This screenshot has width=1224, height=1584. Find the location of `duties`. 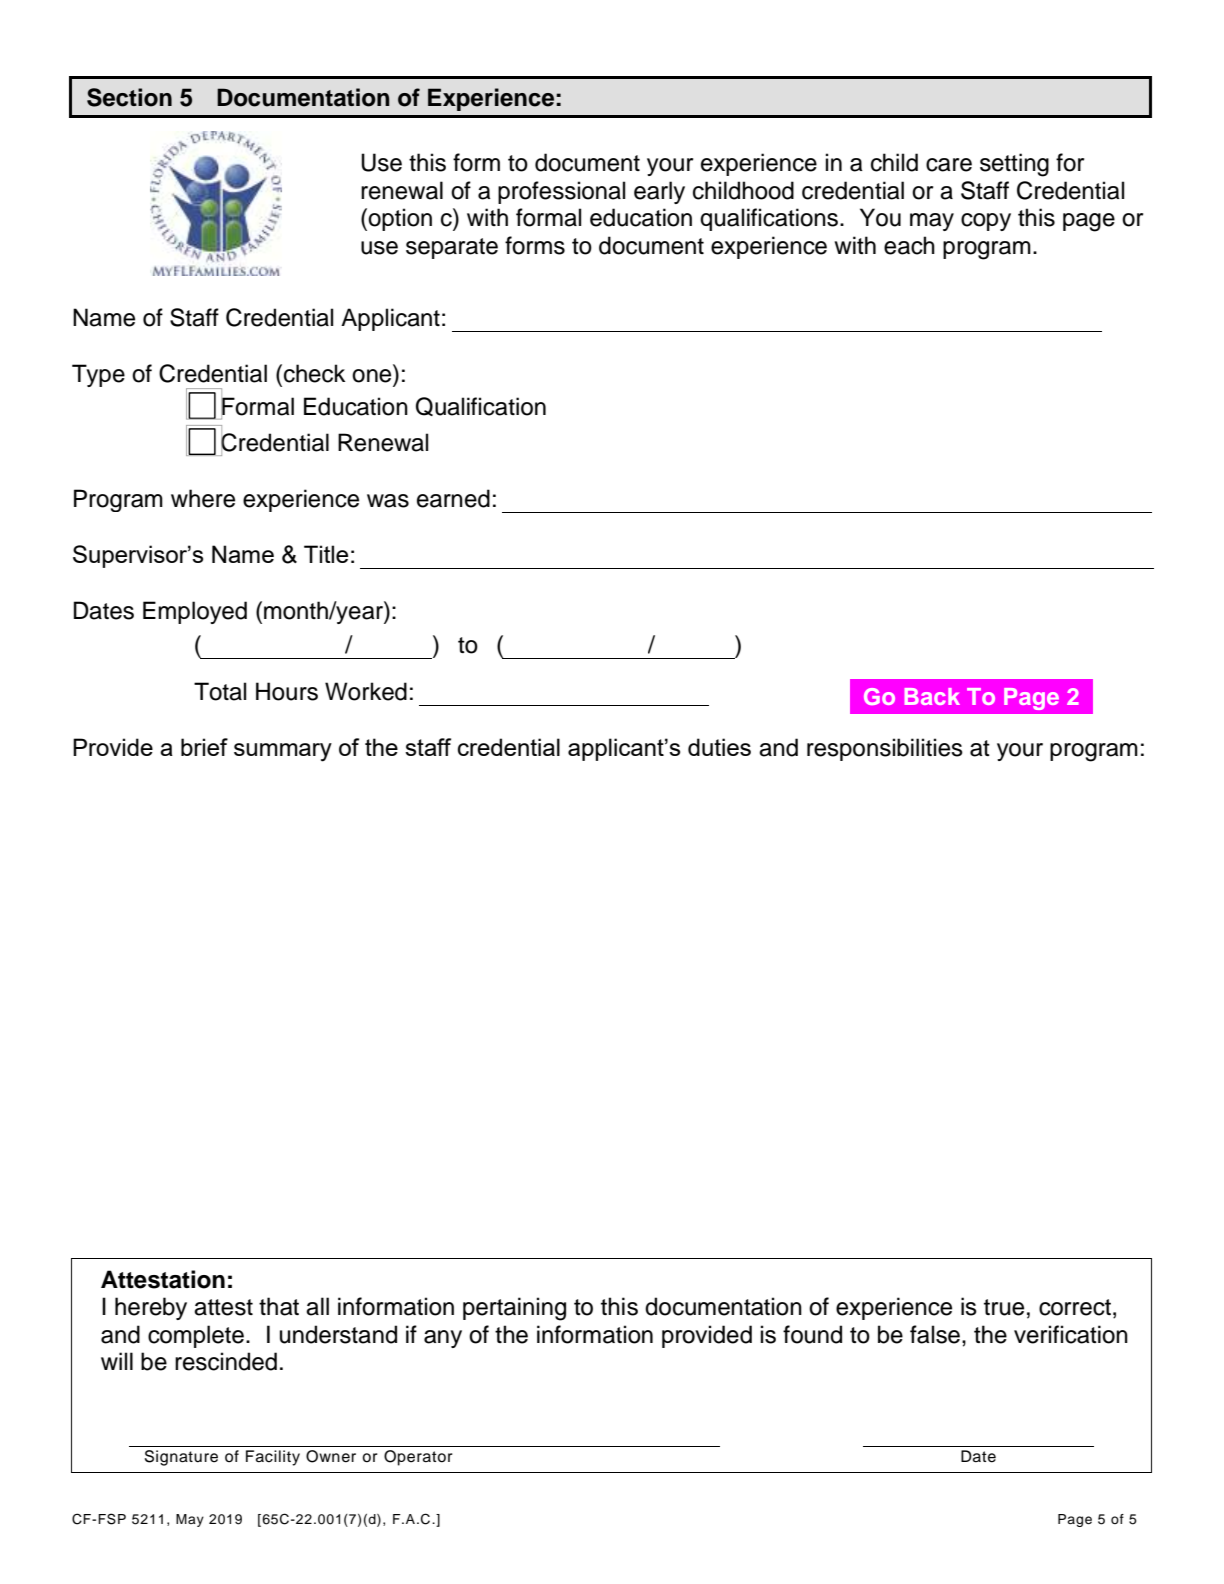

duties is located at coordinates (719, 747).
